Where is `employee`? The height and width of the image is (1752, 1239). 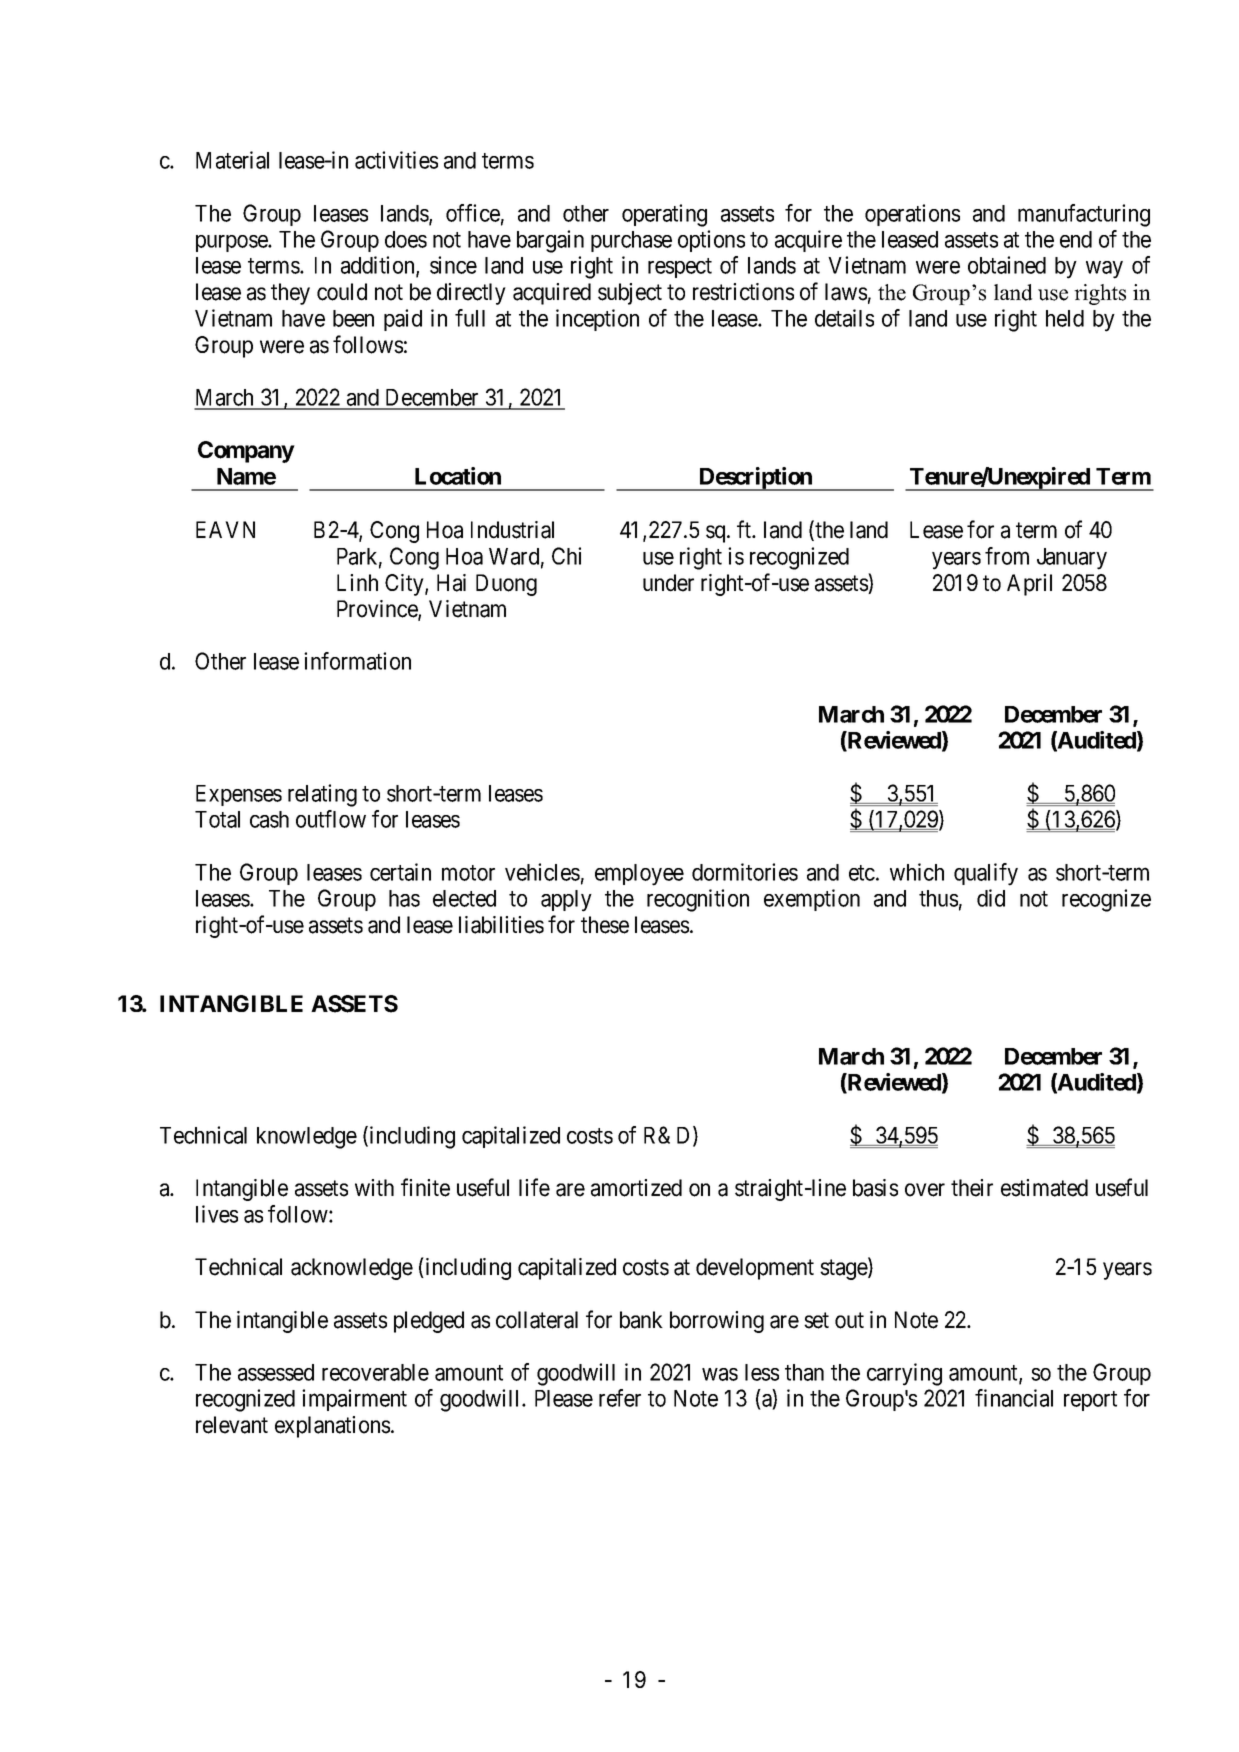 employee is located at coordinates (639, 875).
